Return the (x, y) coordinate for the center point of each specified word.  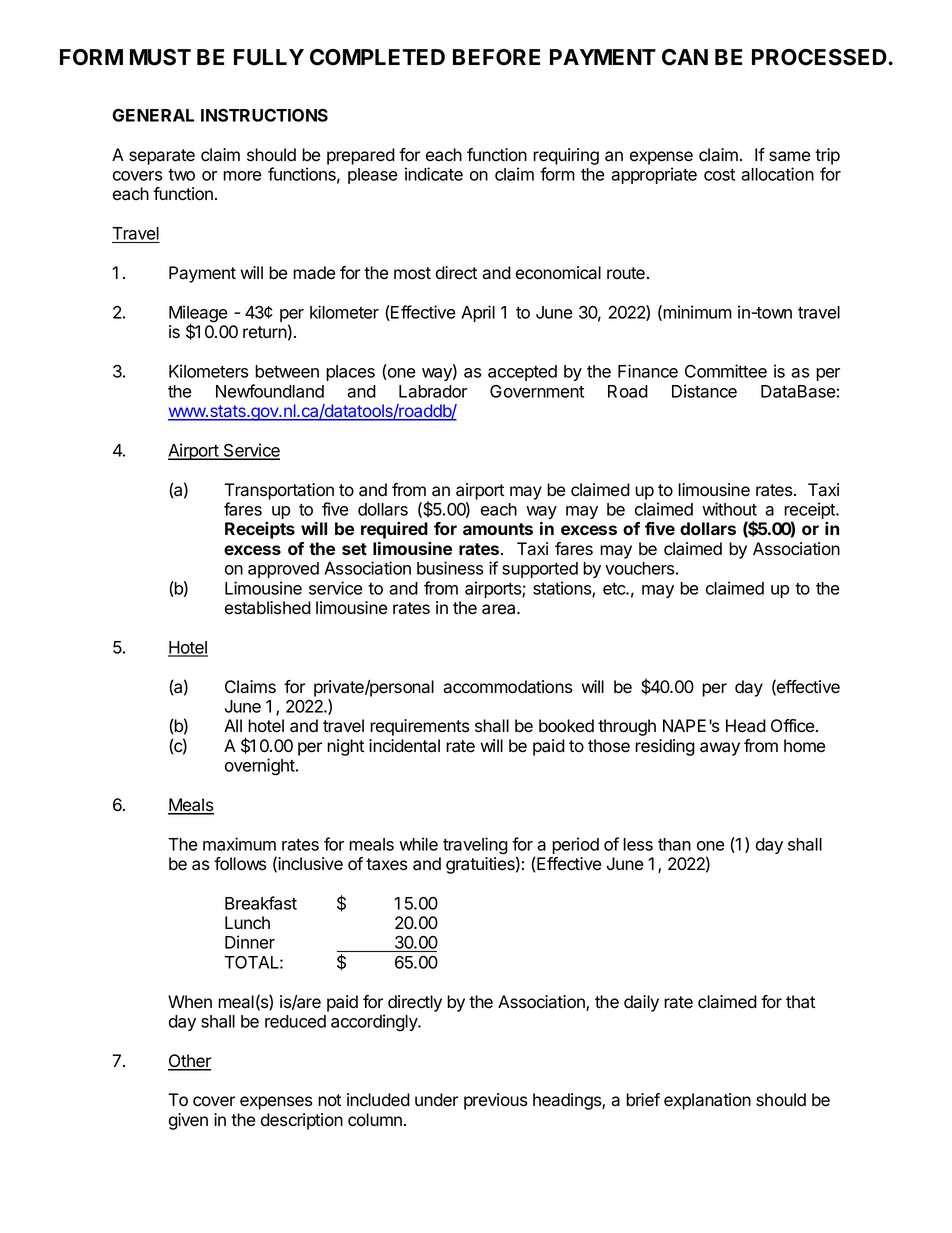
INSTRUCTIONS (264, 115)
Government (537, 391)
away (720, 749)
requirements (420, 727)
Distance (704, 391)
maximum (239, 844)
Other (189, 1062)
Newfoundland (270, 391)
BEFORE (496, 57)
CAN (685, 57)
